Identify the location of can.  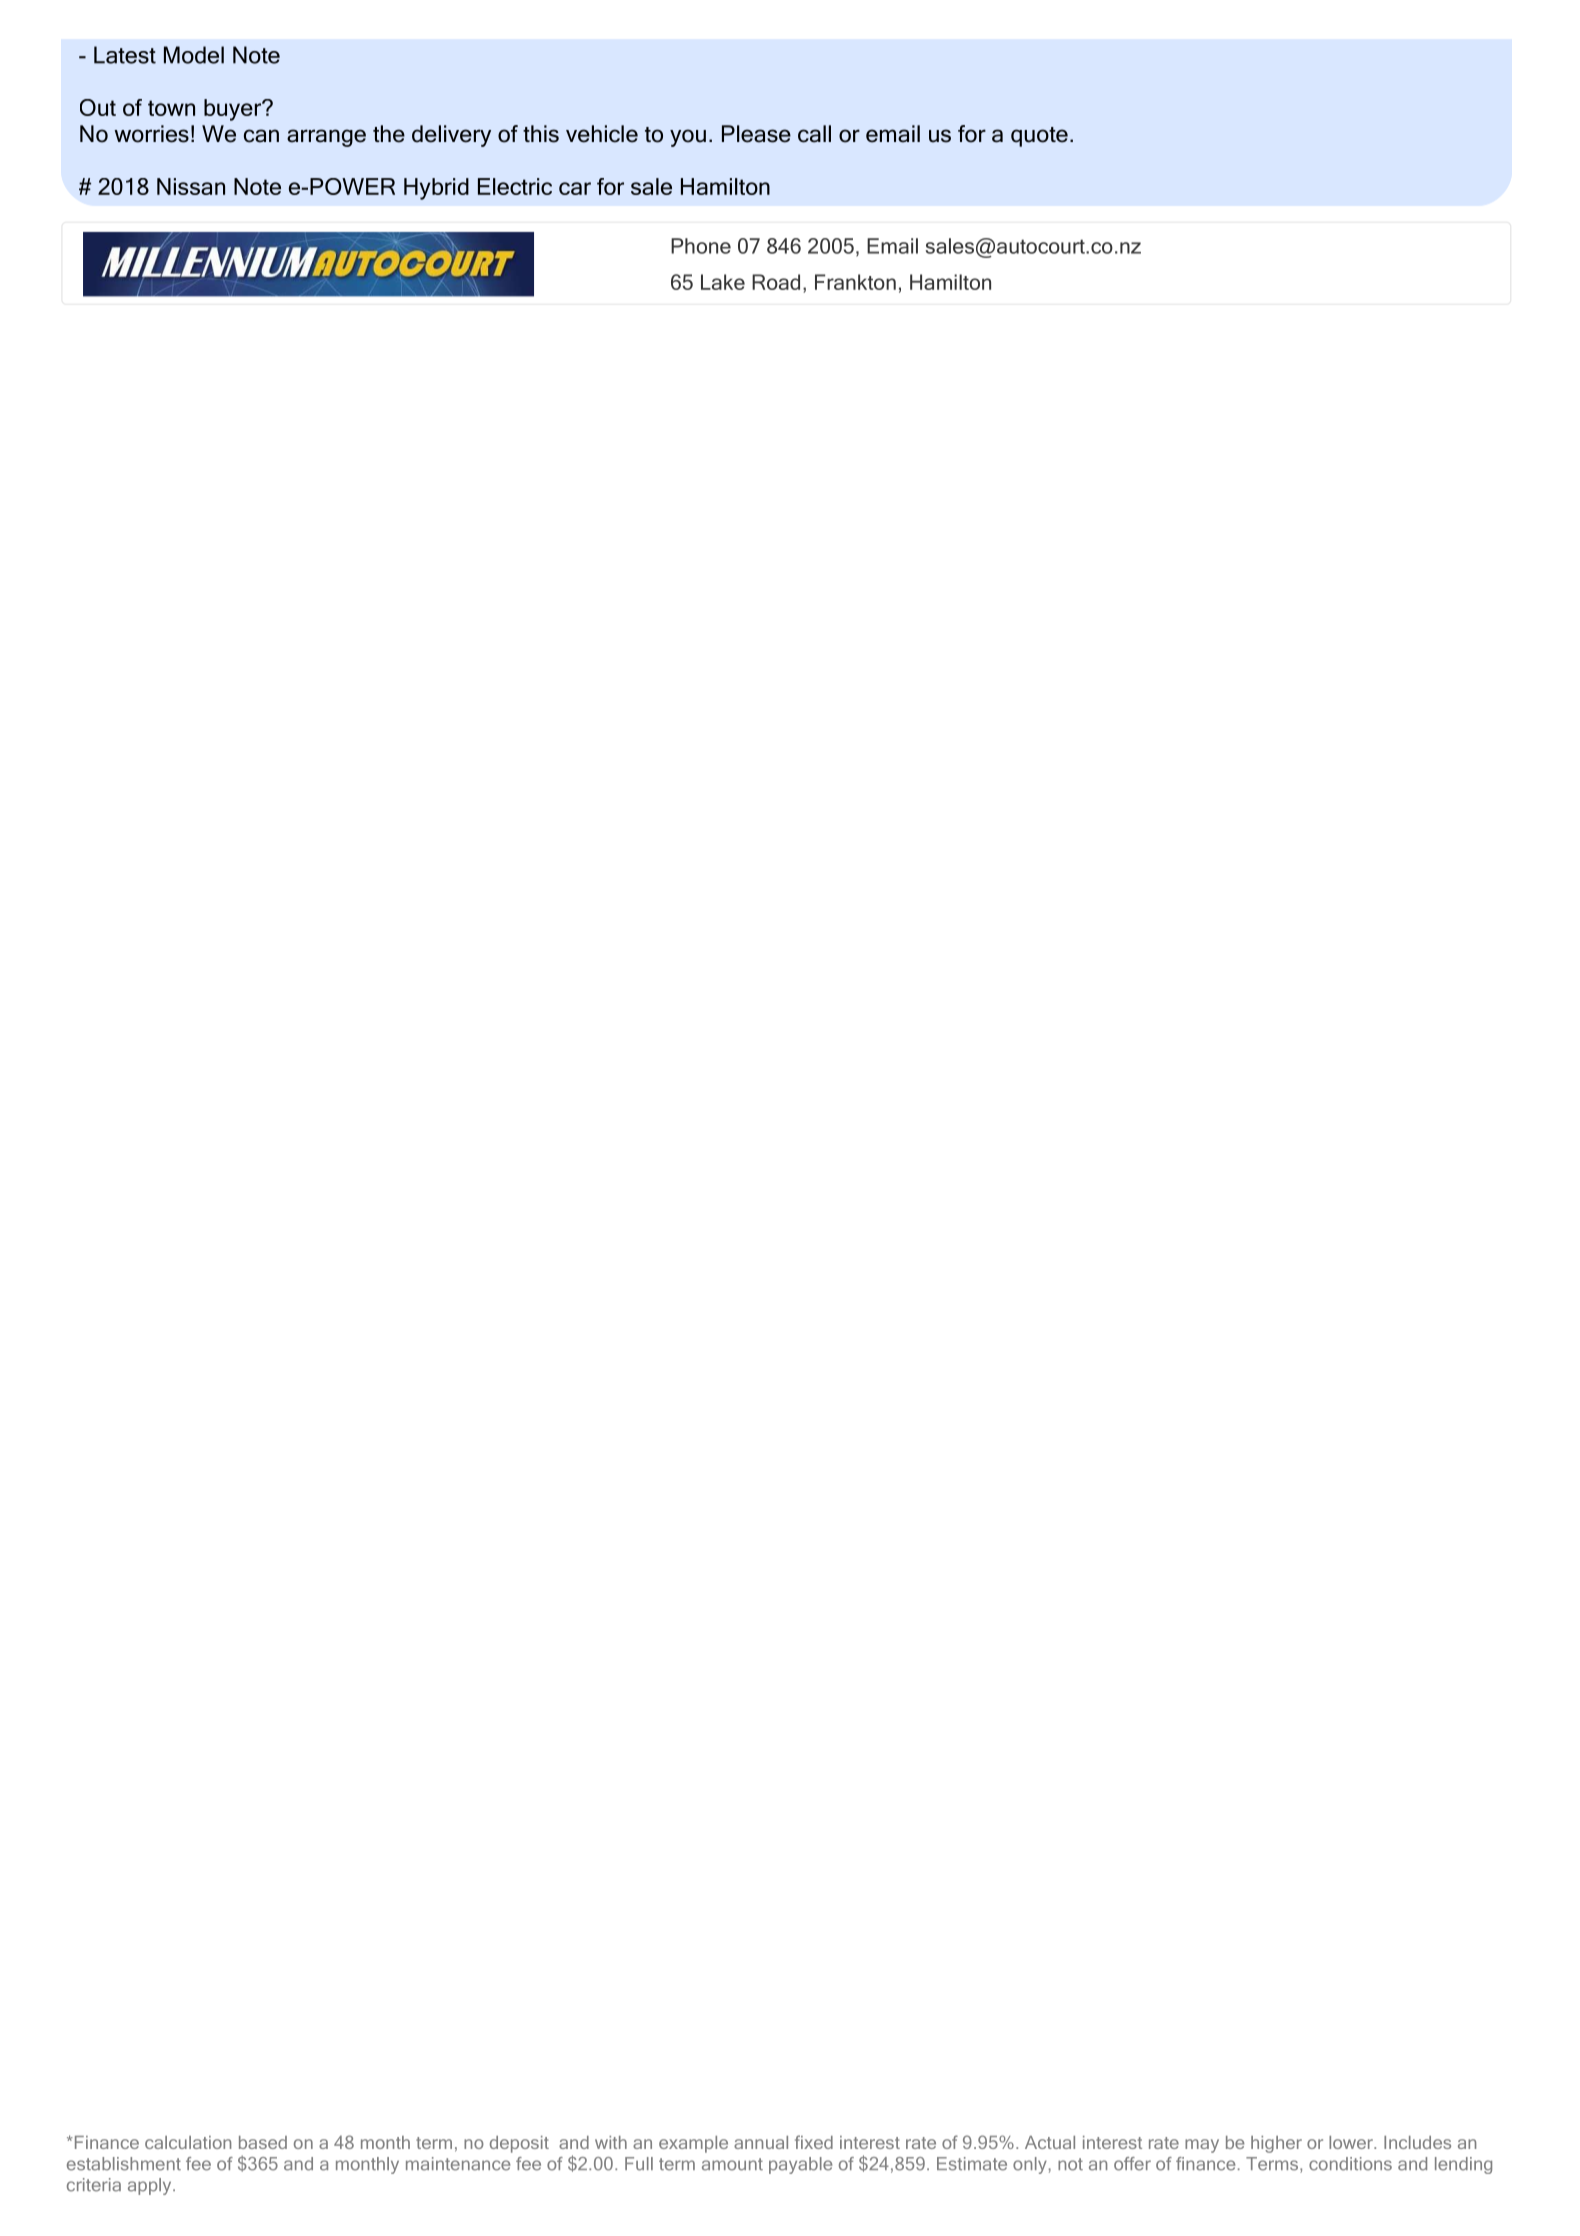
(261, 136).
